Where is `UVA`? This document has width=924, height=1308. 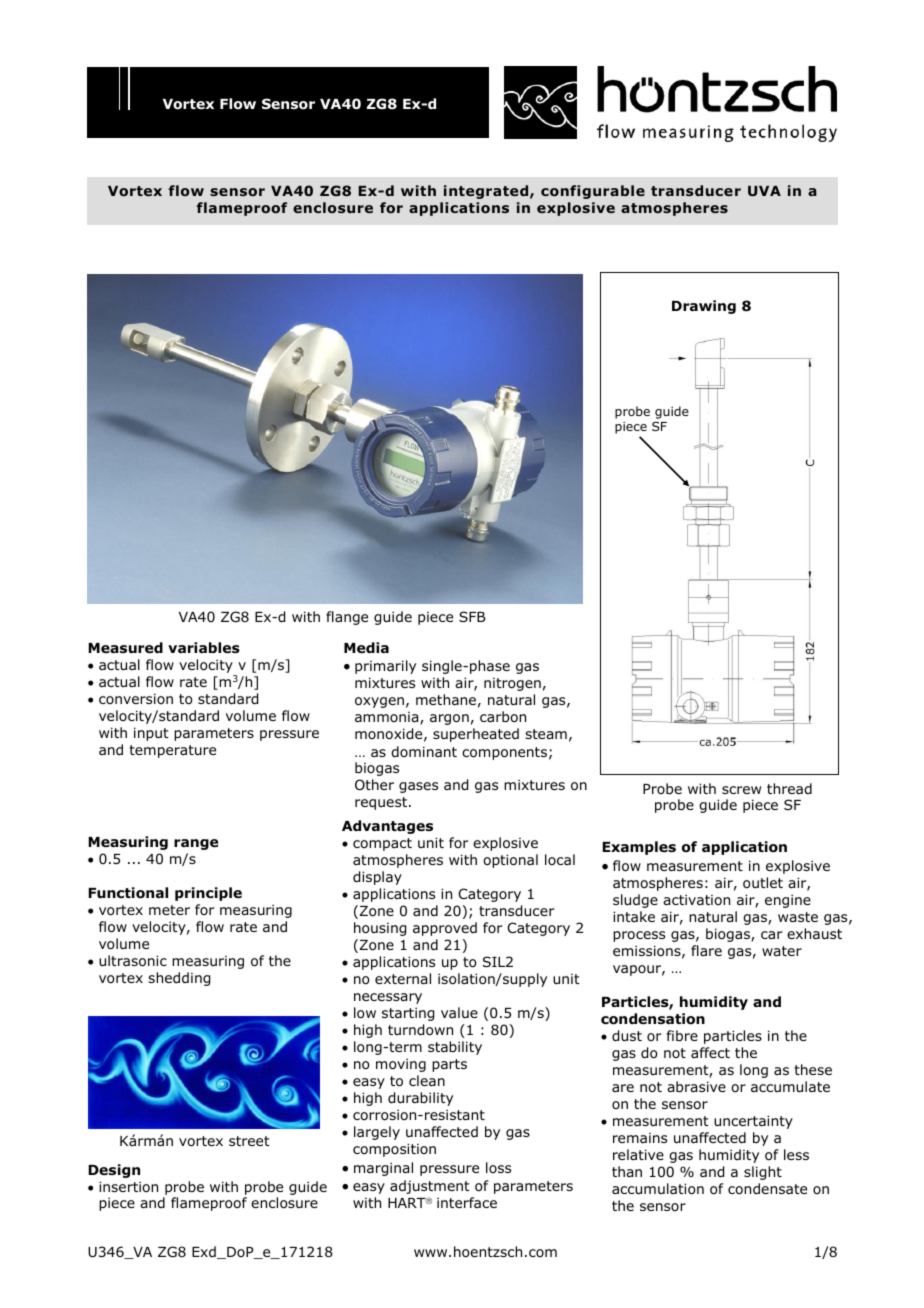
UVA is located at coordinates (764, 191).
